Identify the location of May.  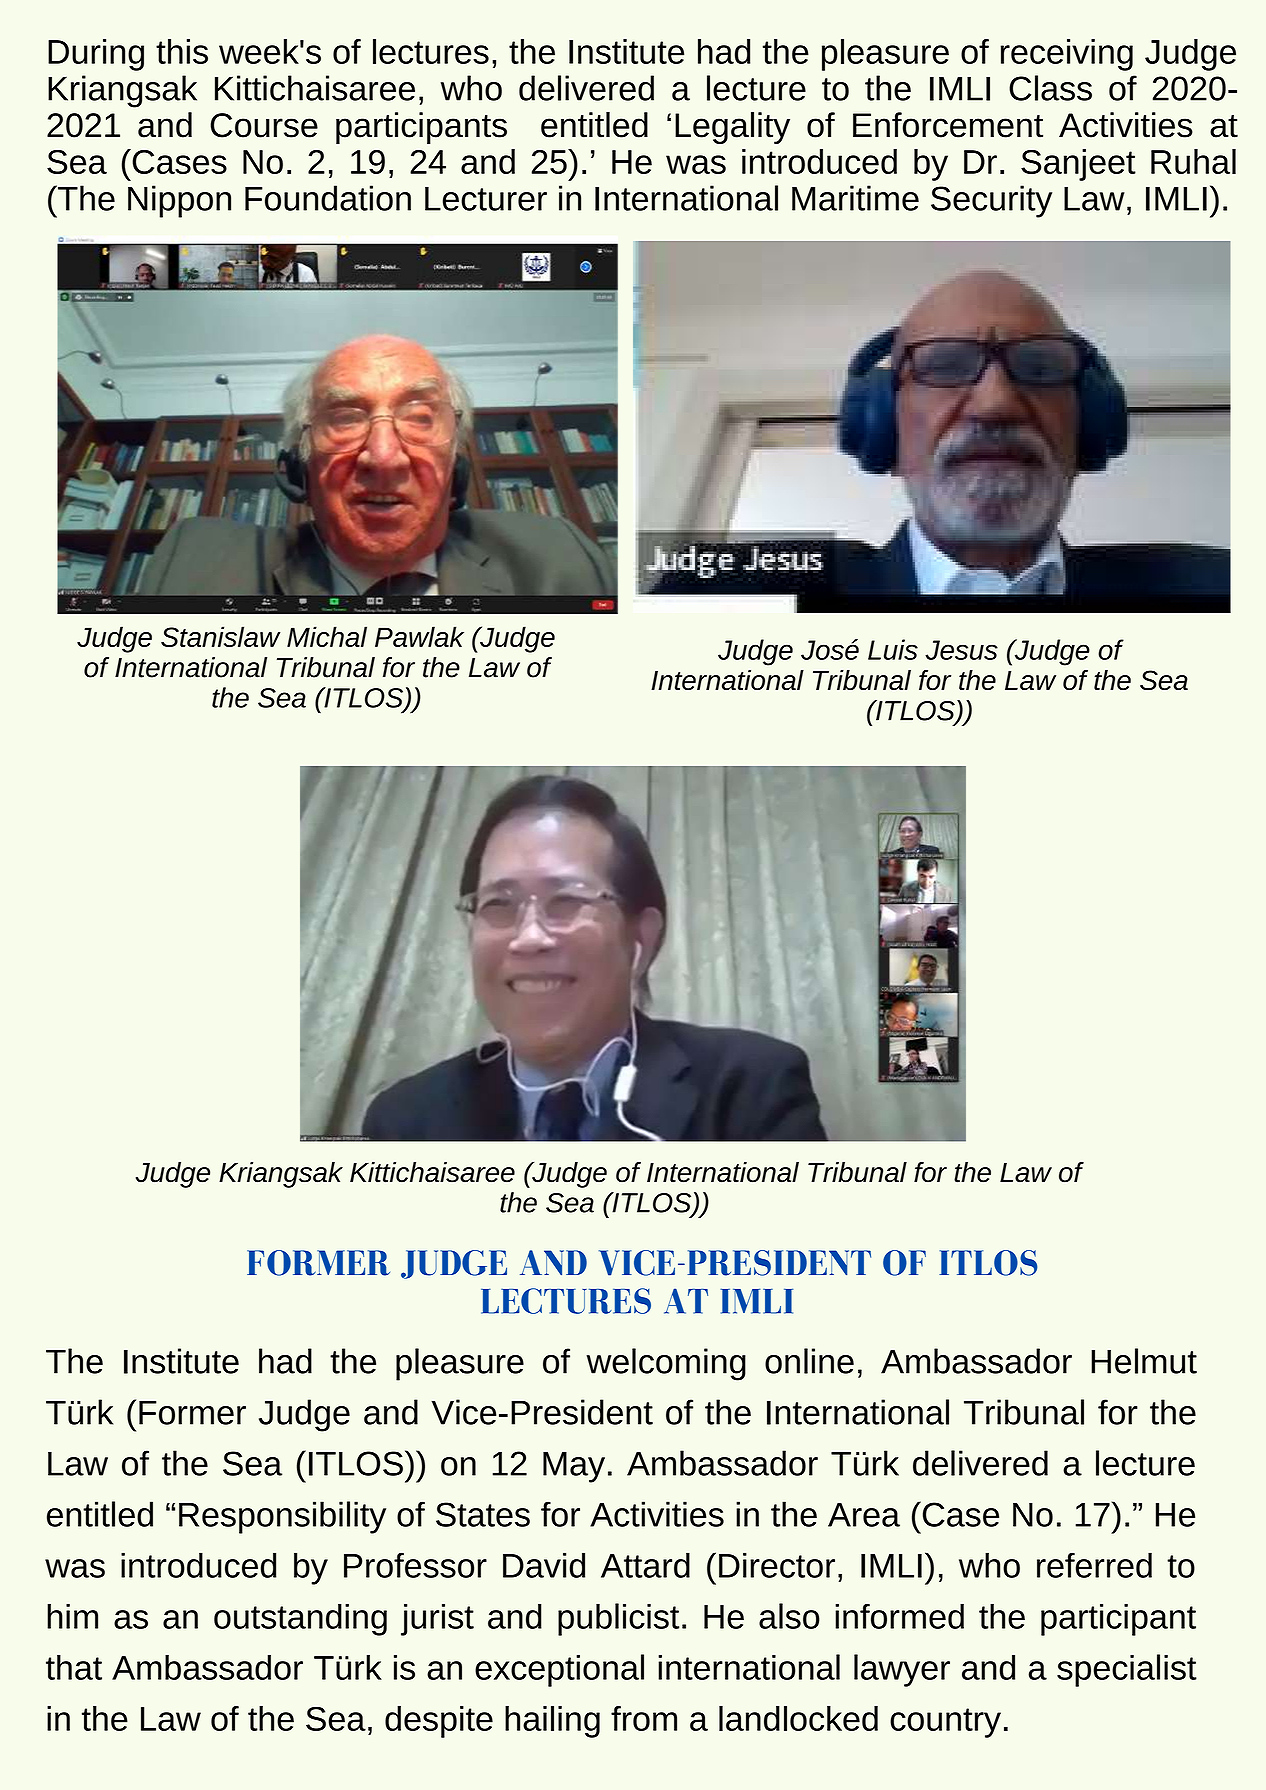
(574, 1467).
